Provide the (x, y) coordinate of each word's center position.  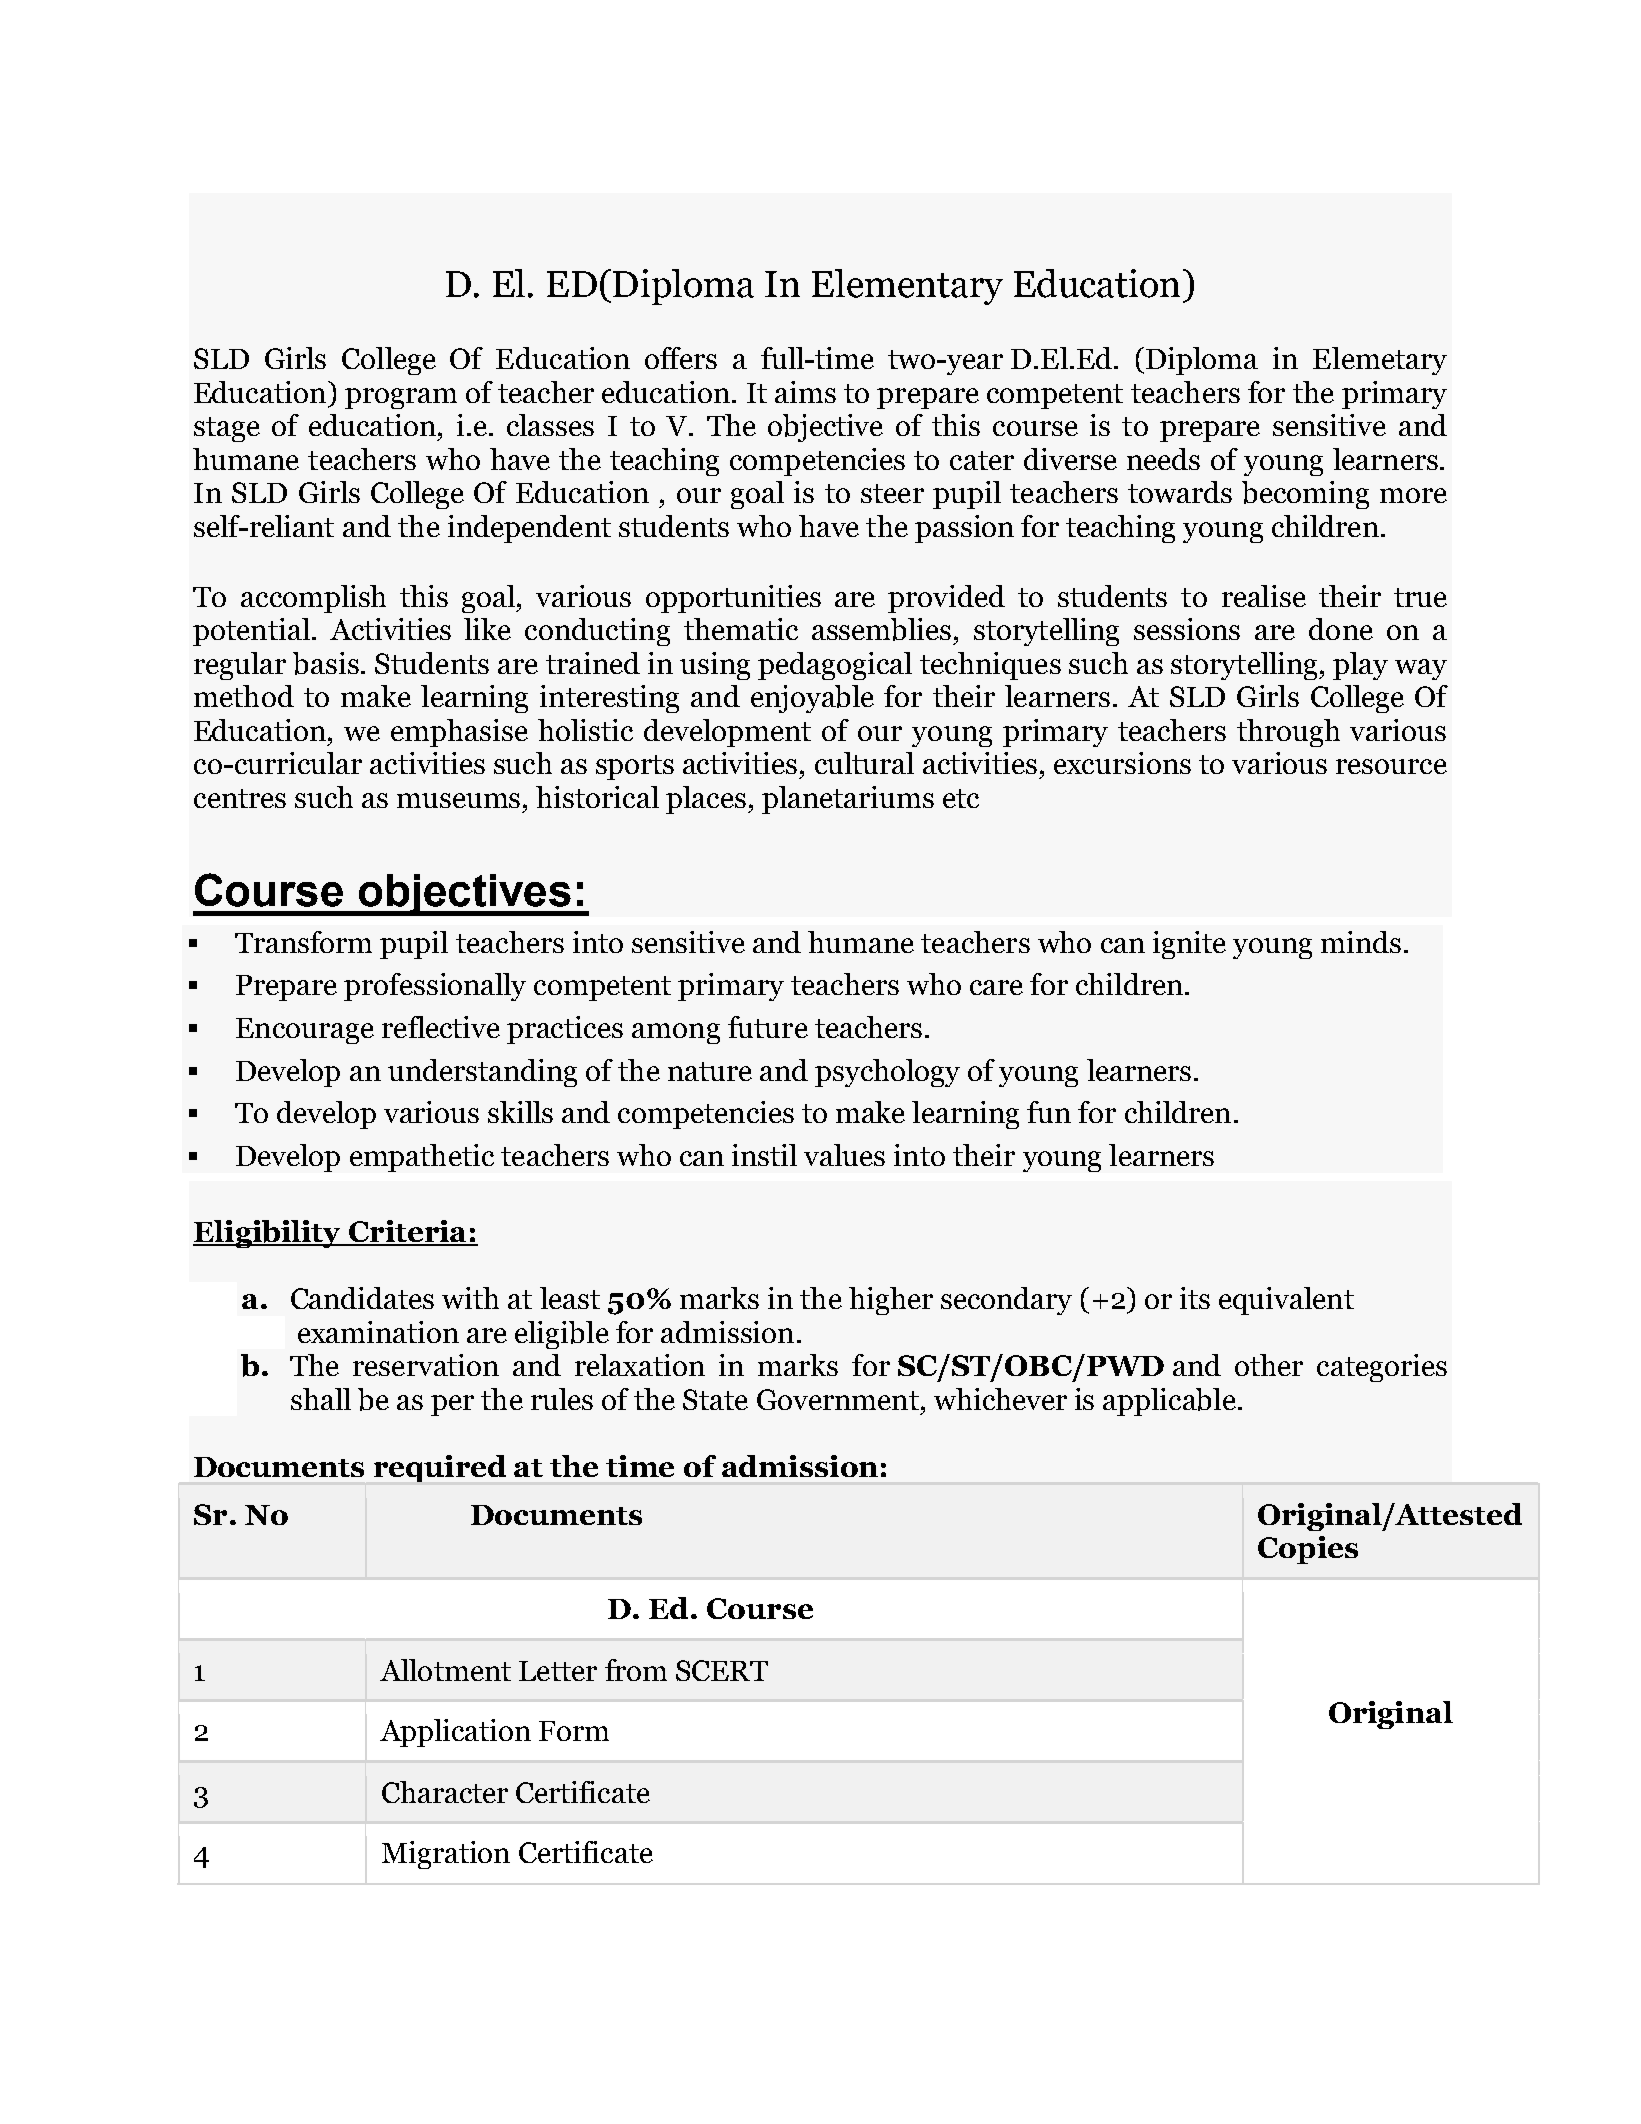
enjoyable (812, 699)
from (636, 1670)
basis (326, 663)
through (1288, 733)
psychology (887, 1073)
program (401, 398)
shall (321, 1399)
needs (1163, 459)
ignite (1189, 945)
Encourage (305, 1031)
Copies (1308, 1550)
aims (805, 392)
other (1269, 1365)
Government (838, 1399)
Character (445, 1792)
